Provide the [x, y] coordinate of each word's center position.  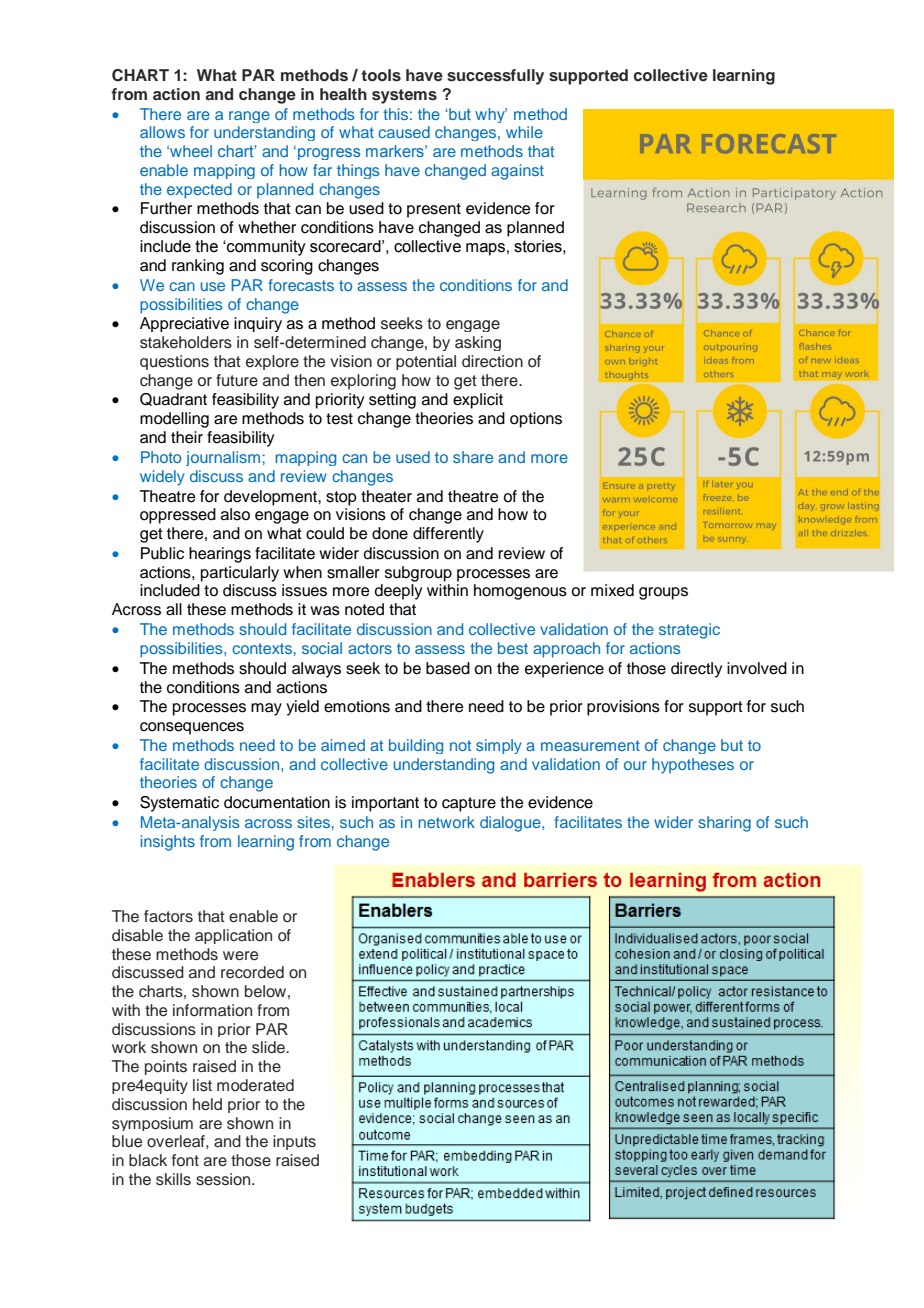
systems [404, 96]
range [249, 117]
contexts [262, 648]
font [185, 1160]
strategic [689, 631]
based [448, 668]
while [524, 132]
